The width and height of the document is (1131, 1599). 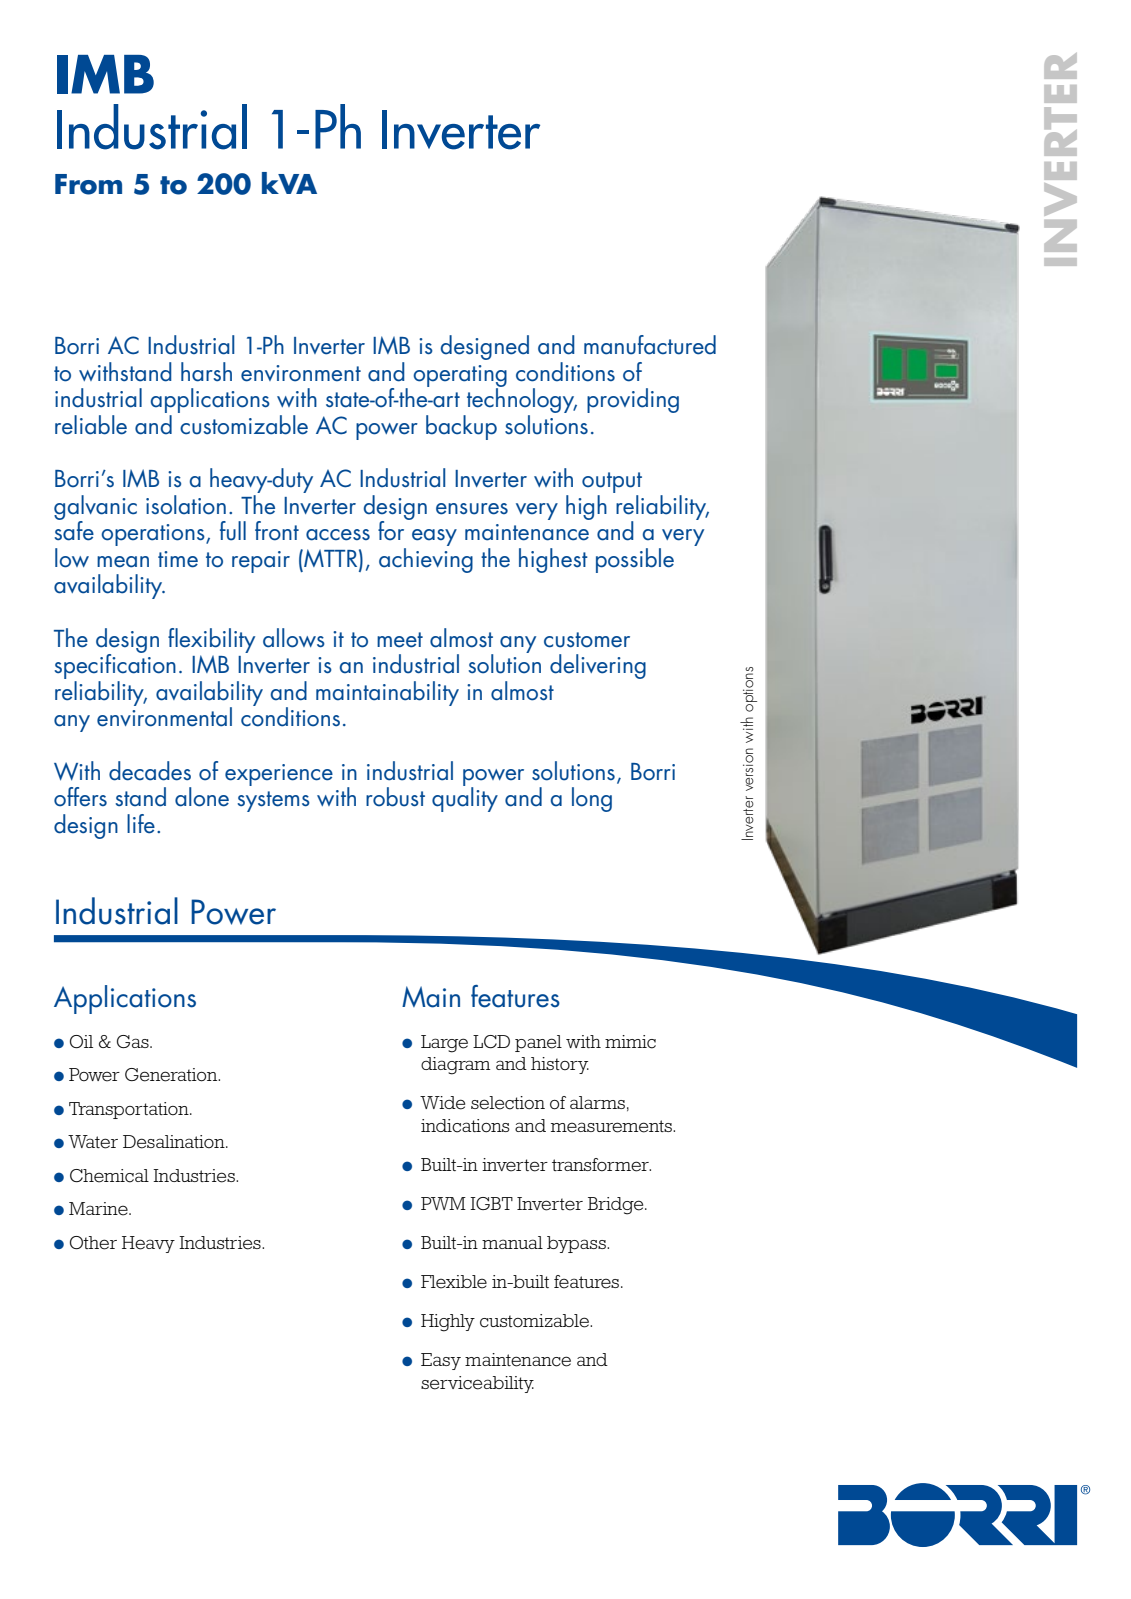 What do you see at coordinates (650, 345) in the document?
I see `manufactured` at bounding box center [650, 345].
